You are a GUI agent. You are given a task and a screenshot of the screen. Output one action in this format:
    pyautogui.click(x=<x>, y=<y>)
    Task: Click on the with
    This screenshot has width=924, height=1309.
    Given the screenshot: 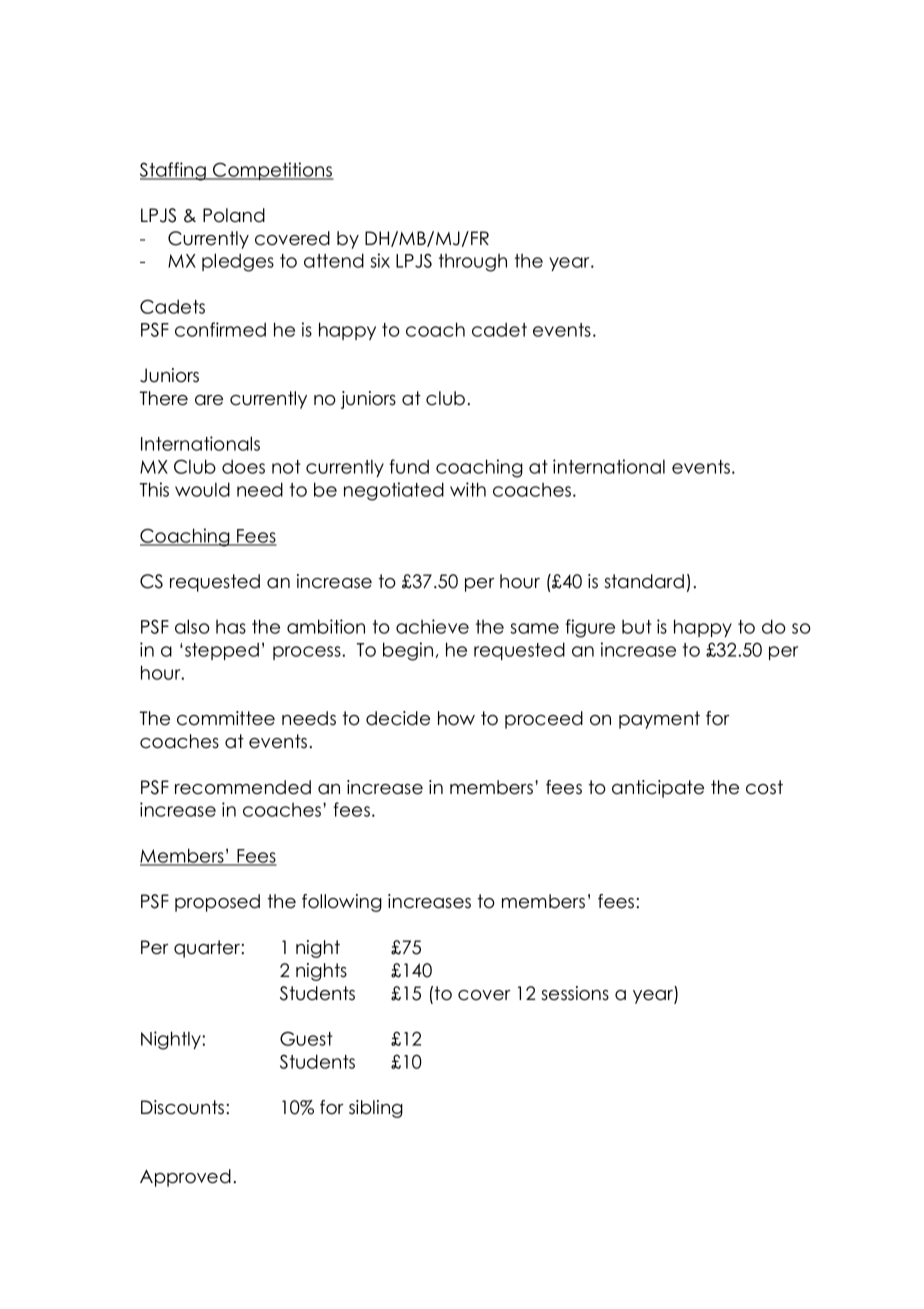 What is the action you would take?
    pyautogui.click(x=468, y=489)
